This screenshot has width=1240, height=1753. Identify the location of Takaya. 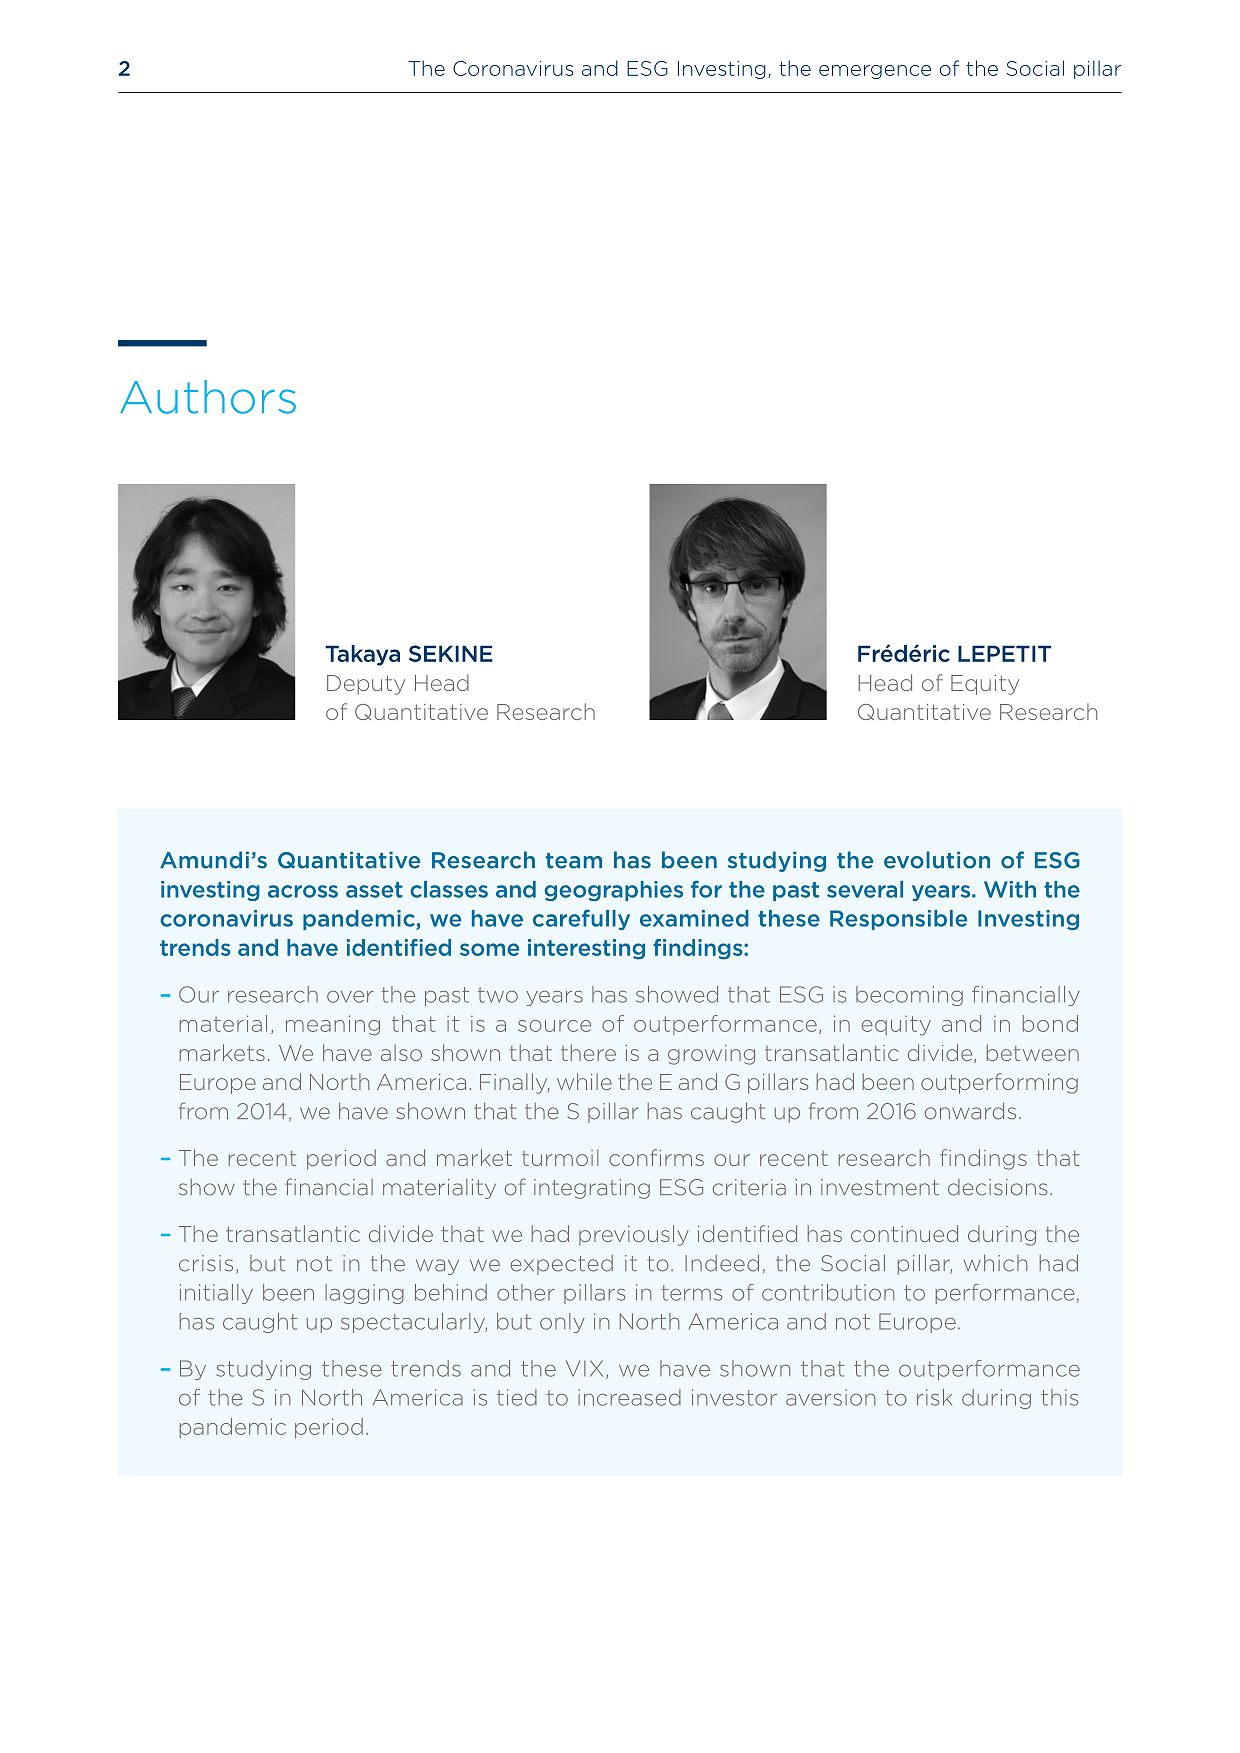
(362, 655).
